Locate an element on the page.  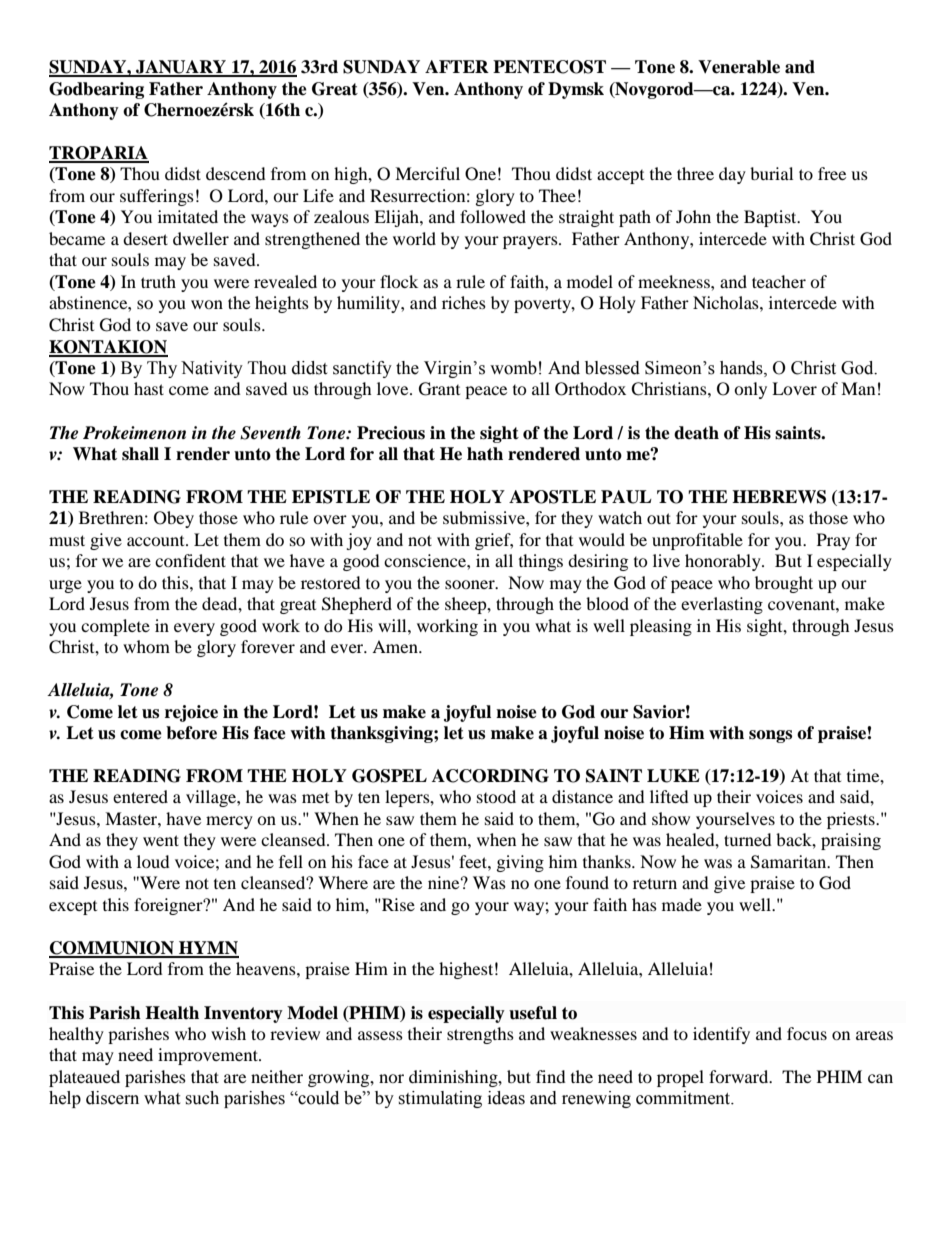
confident is located at coordinates (190, 560).
